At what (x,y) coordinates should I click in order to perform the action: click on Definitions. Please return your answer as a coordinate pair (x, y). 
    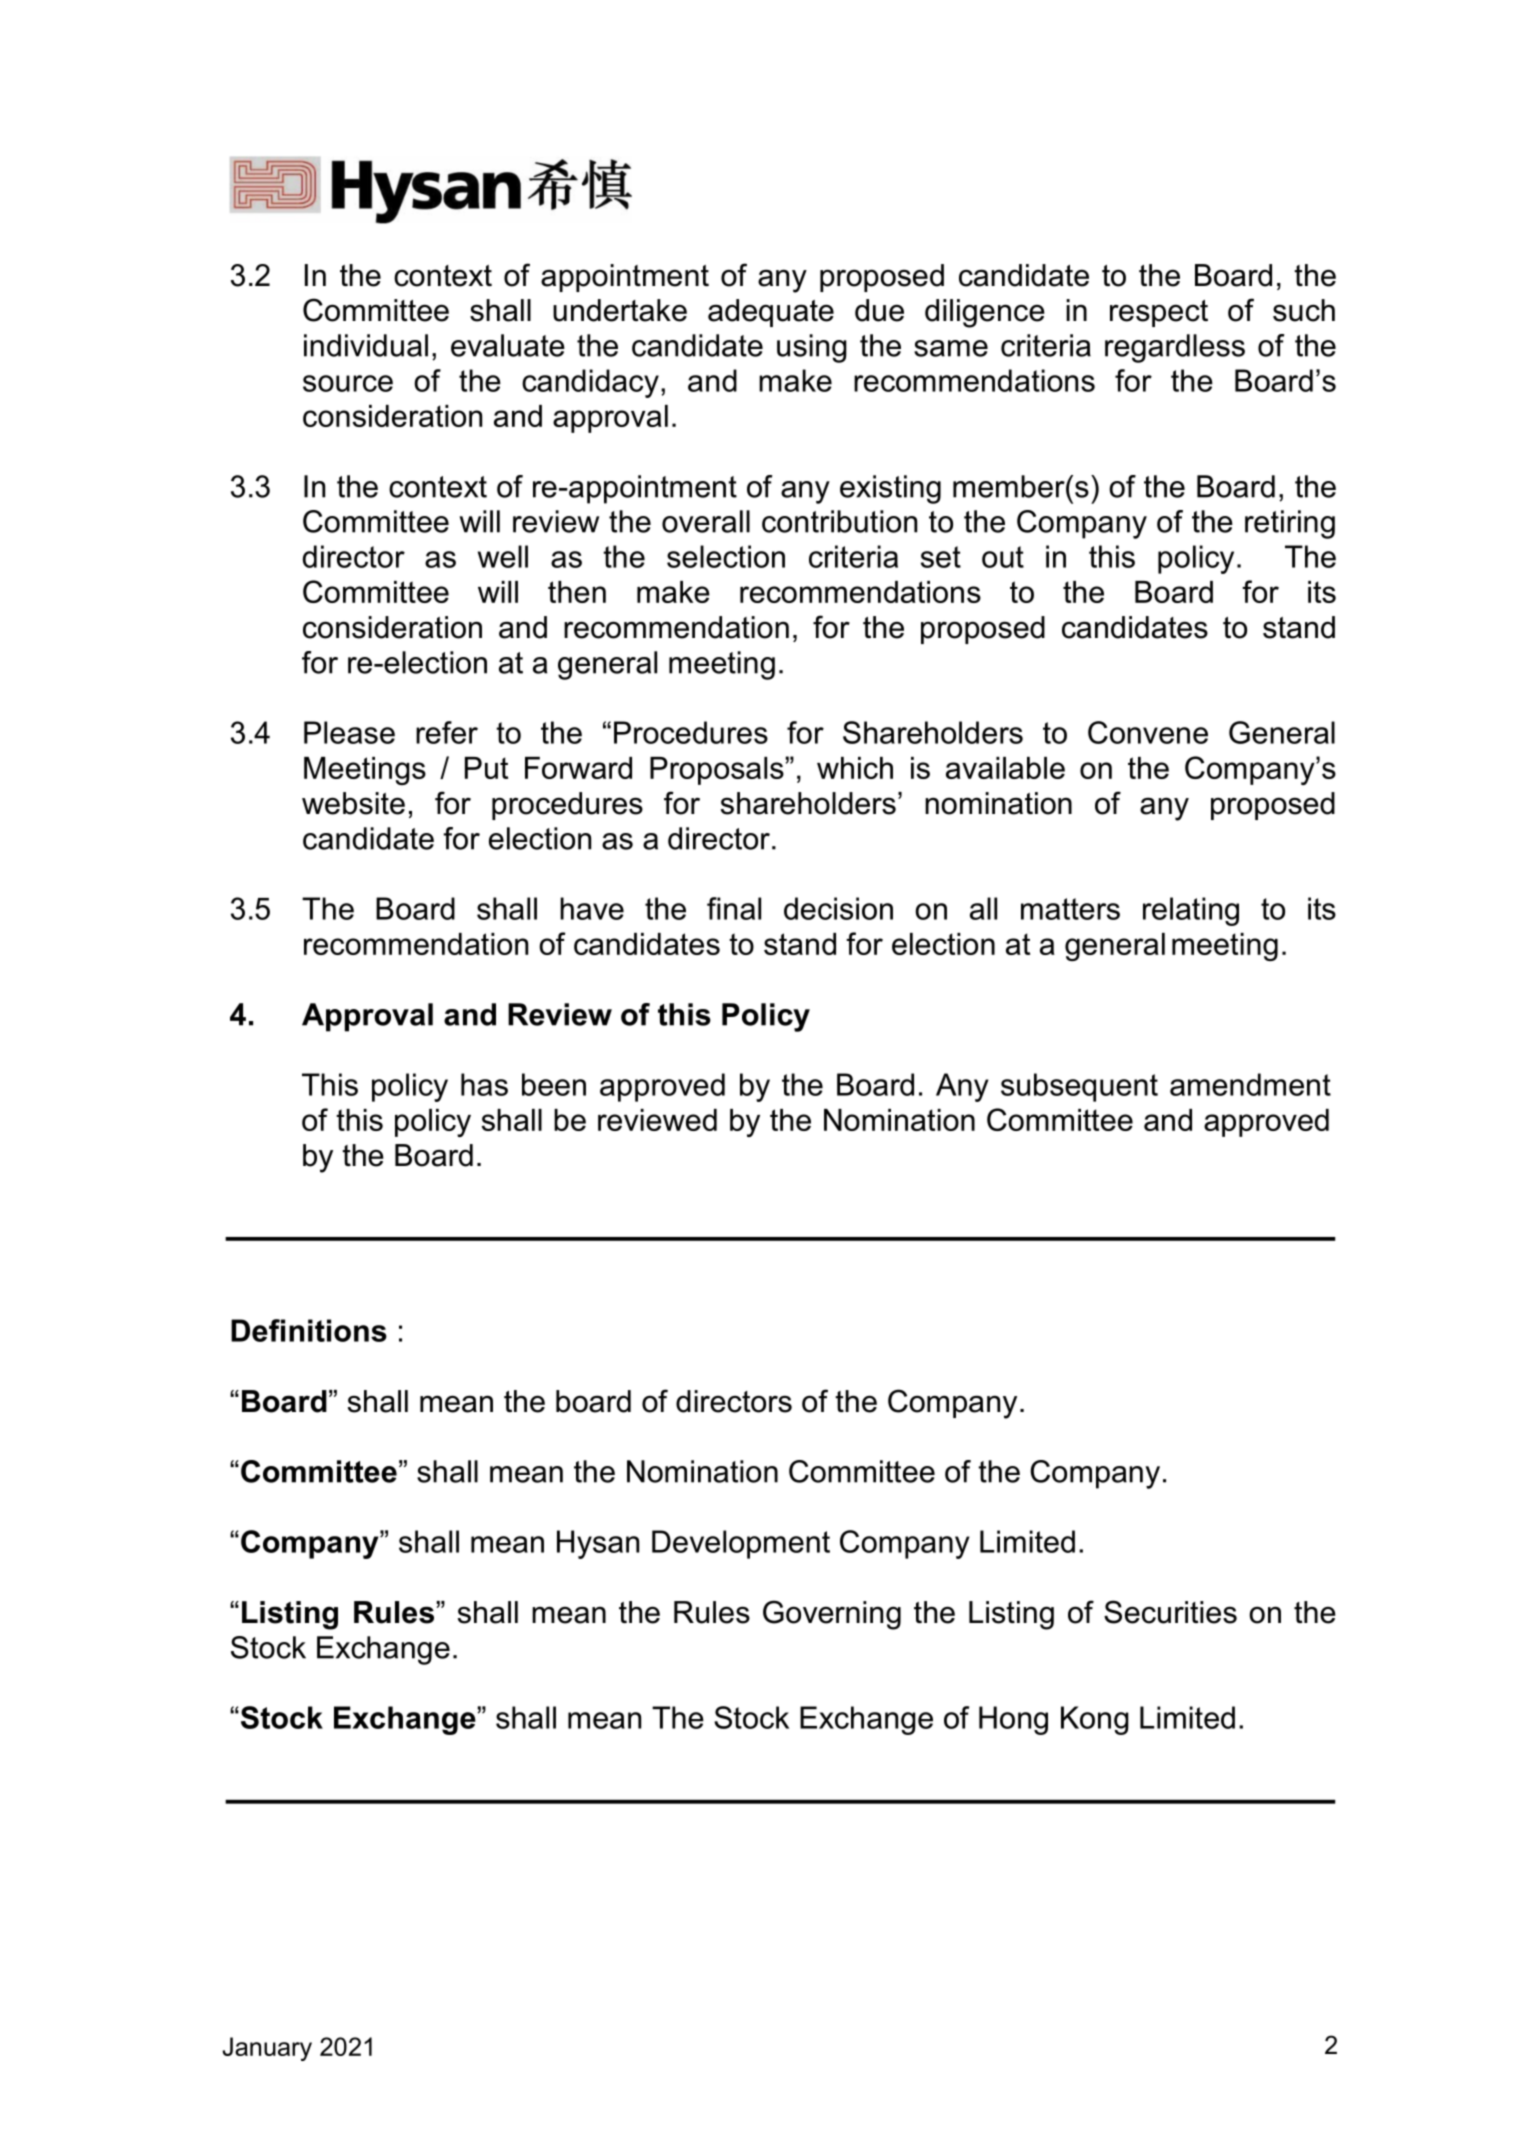
    Looking at the image, I should click on (309, 1330).
